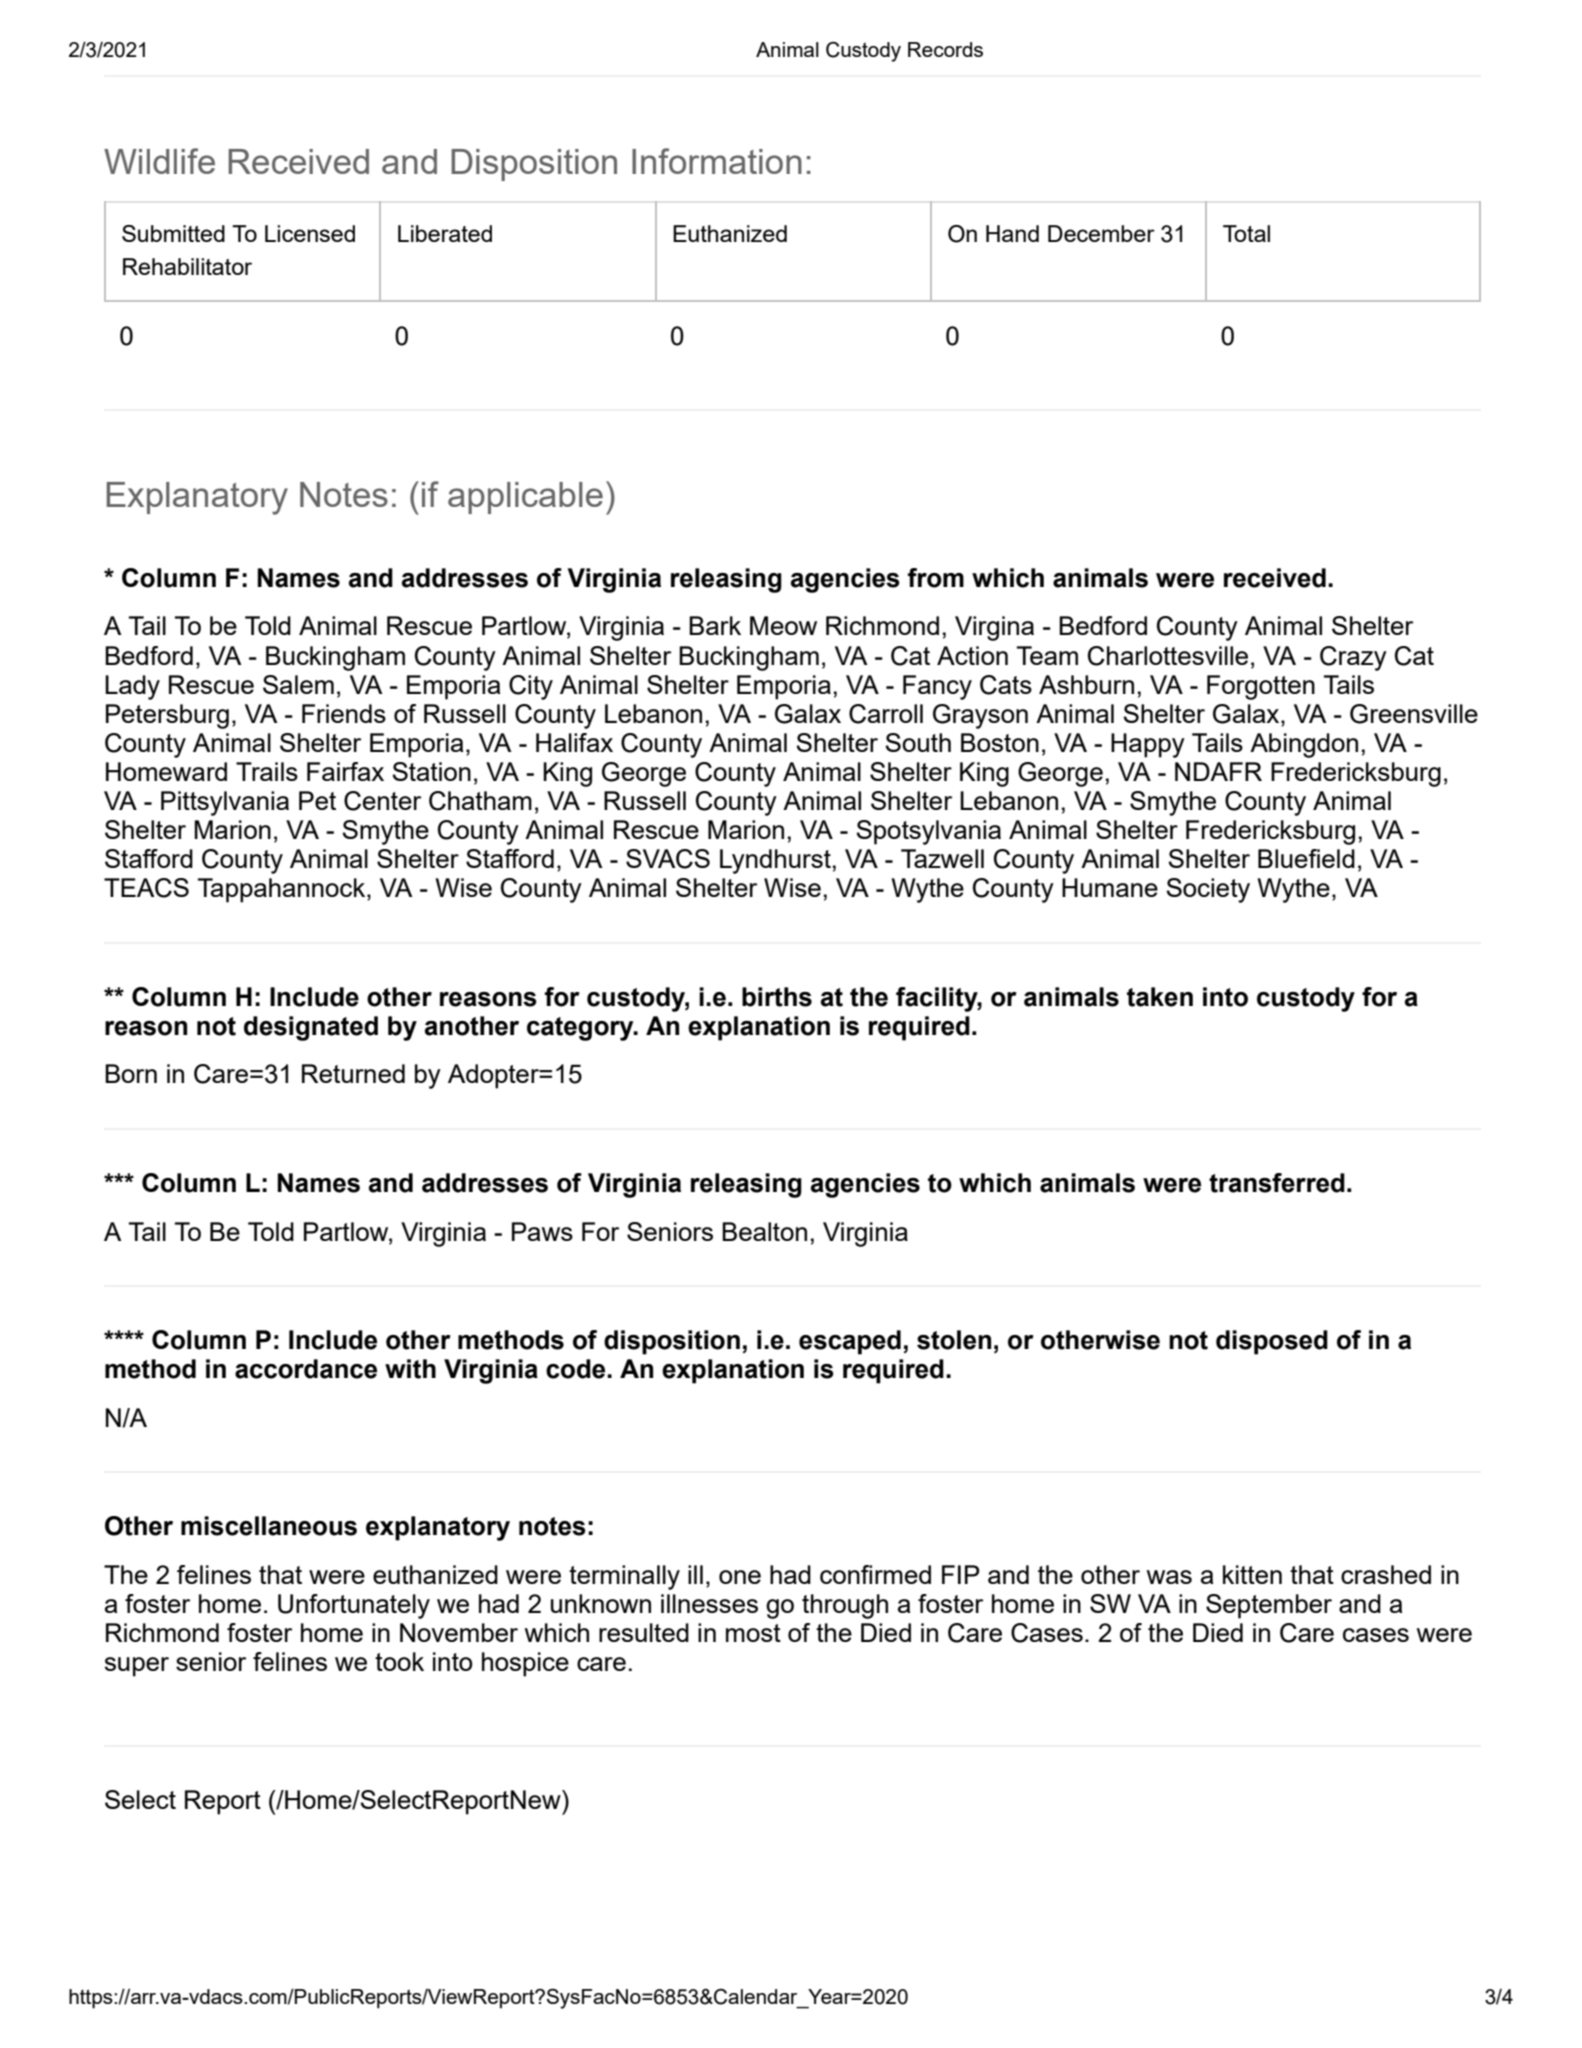  I want to click on September, so click(1269, 1606).
